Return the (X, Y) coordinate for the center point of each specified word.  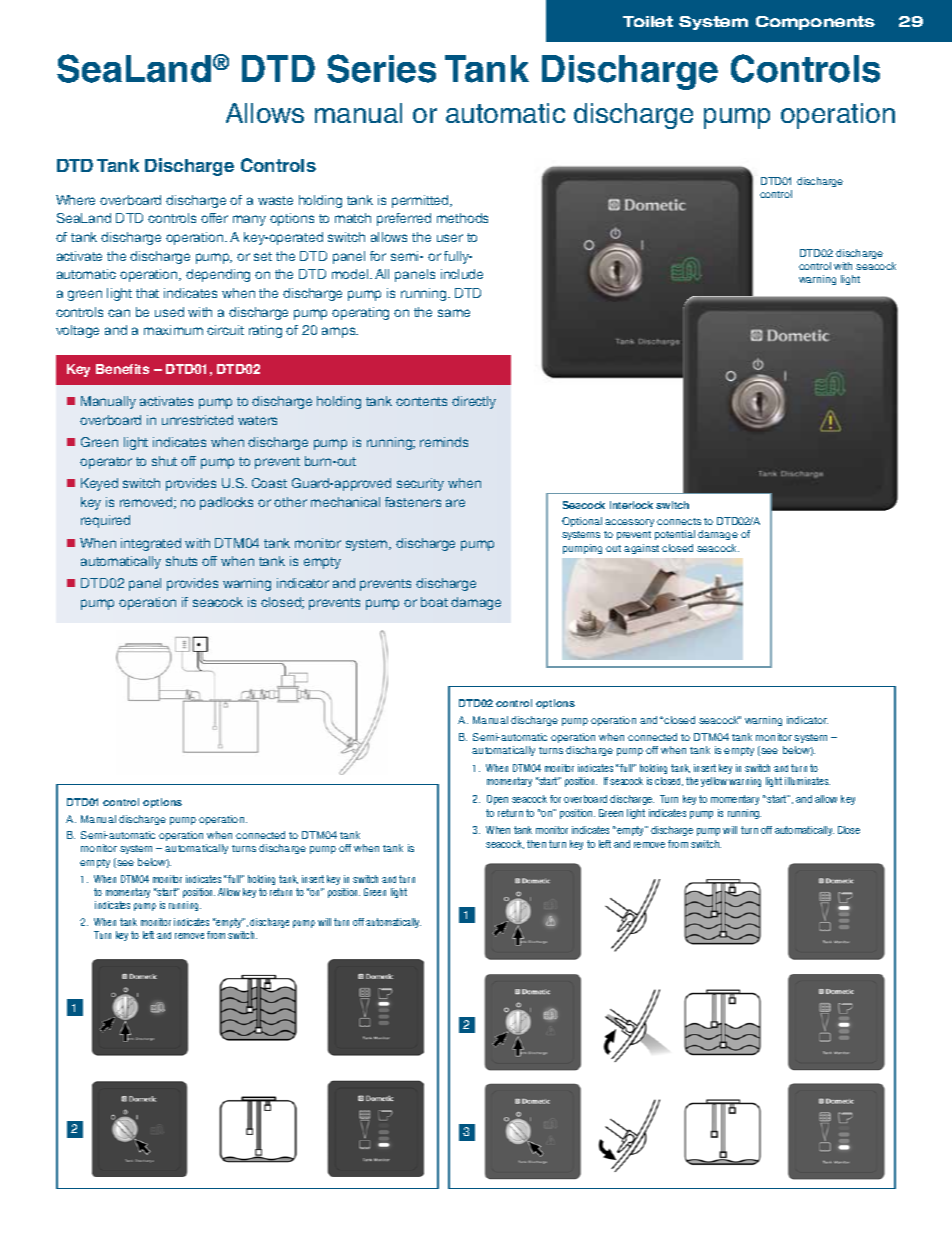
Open (497, 800)
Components (815, 23)
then (536, 844)
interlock (631, 505)
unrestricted (197, 420)
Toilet (648, 21)
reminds (444, 442)
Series (381, 68)
